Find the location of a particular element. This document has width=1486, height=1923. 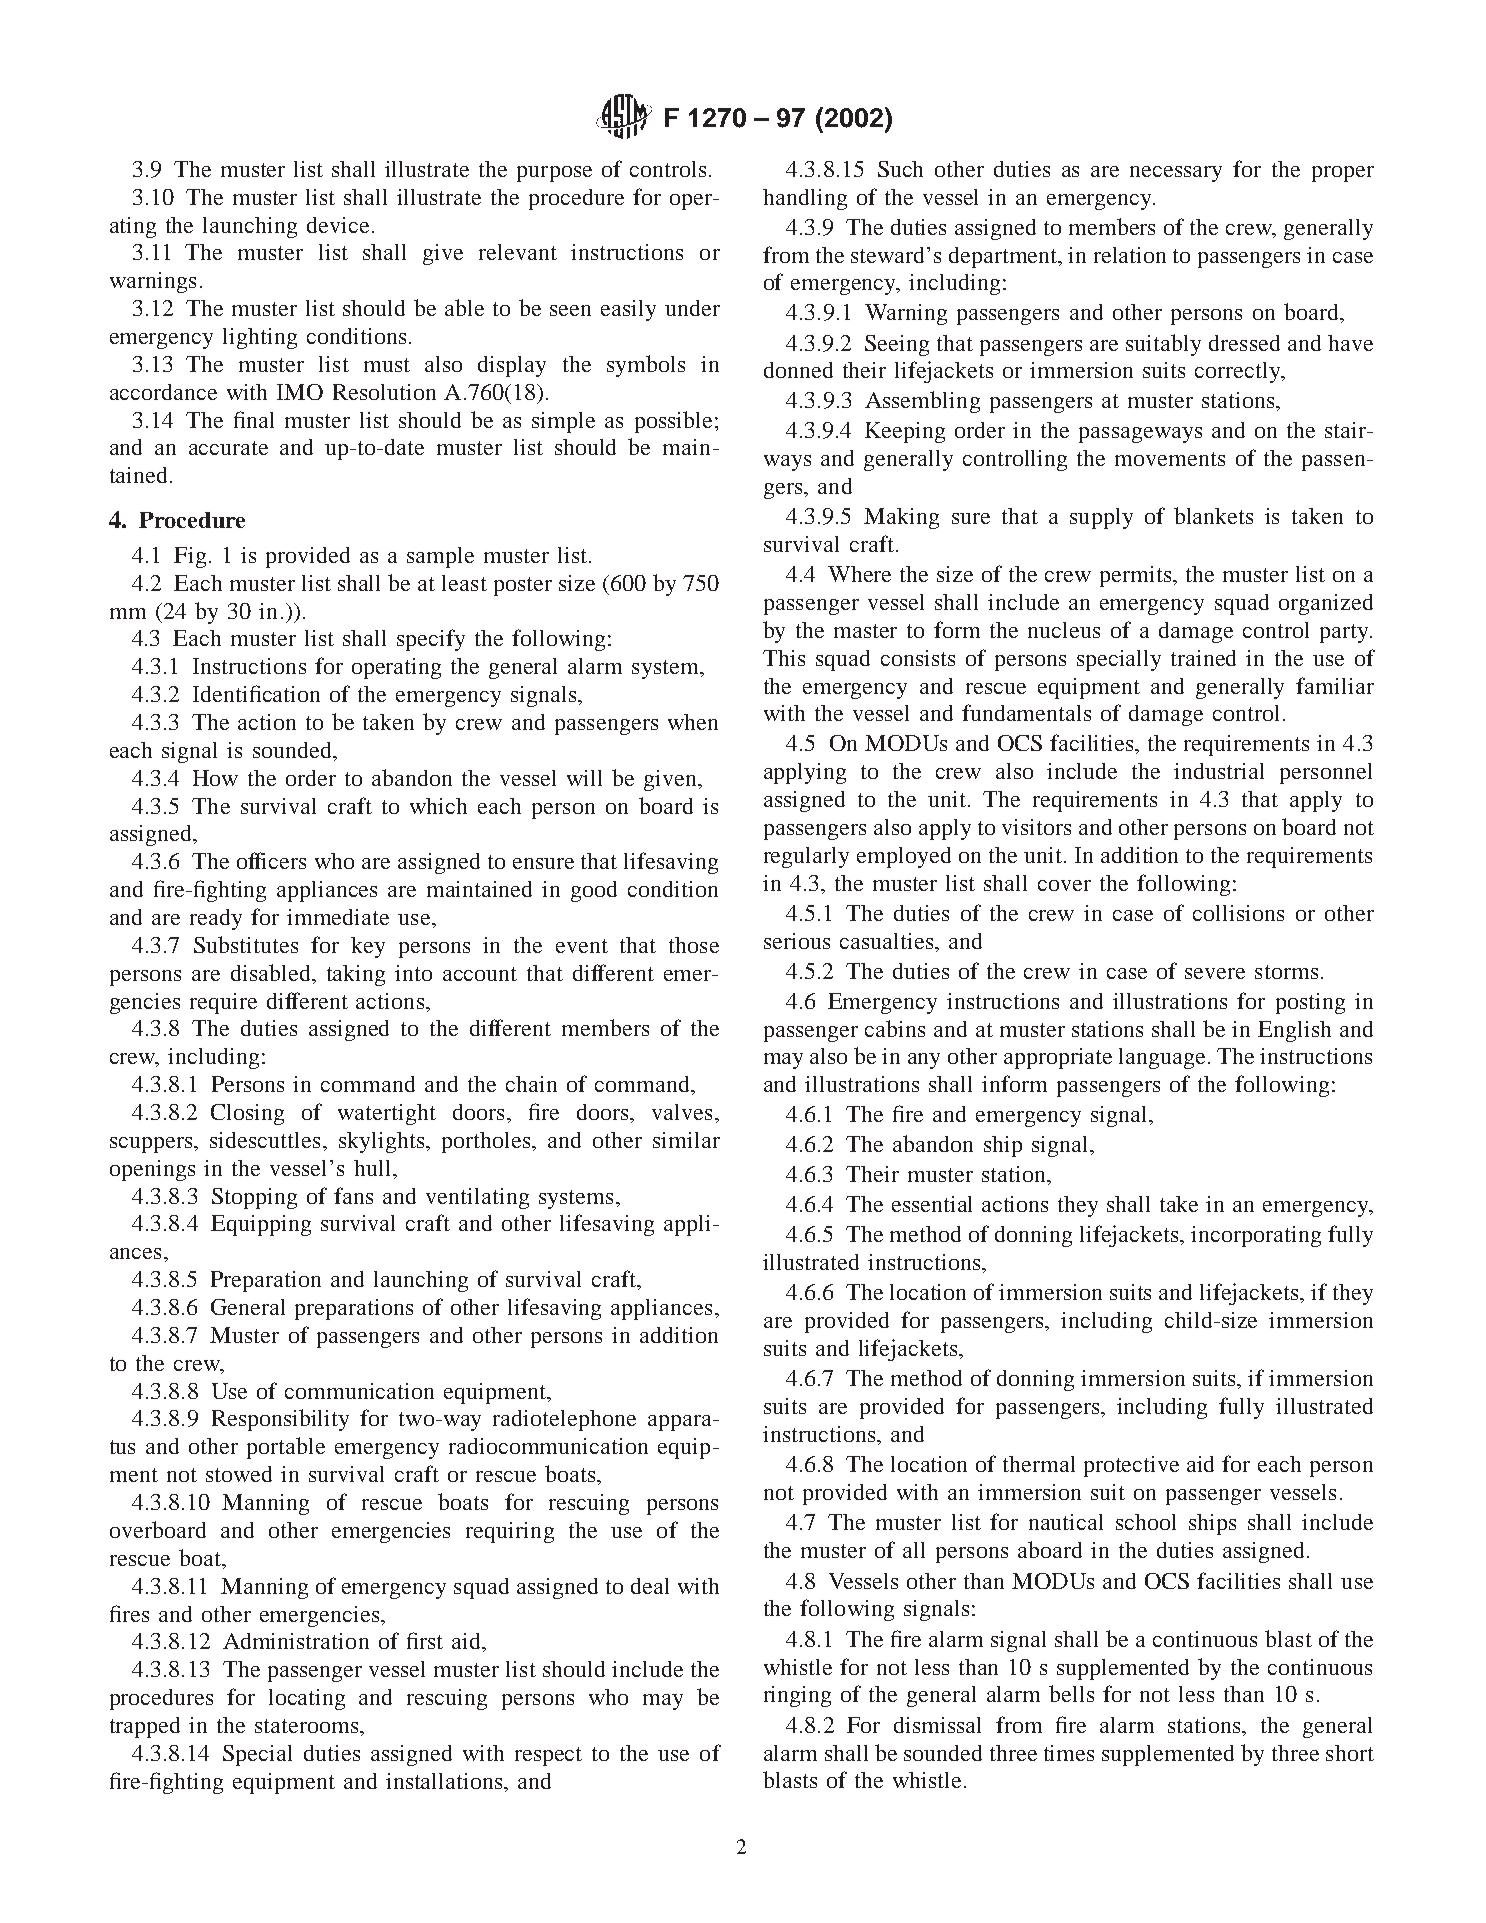

language is located at coordinates (1164, 1058).
